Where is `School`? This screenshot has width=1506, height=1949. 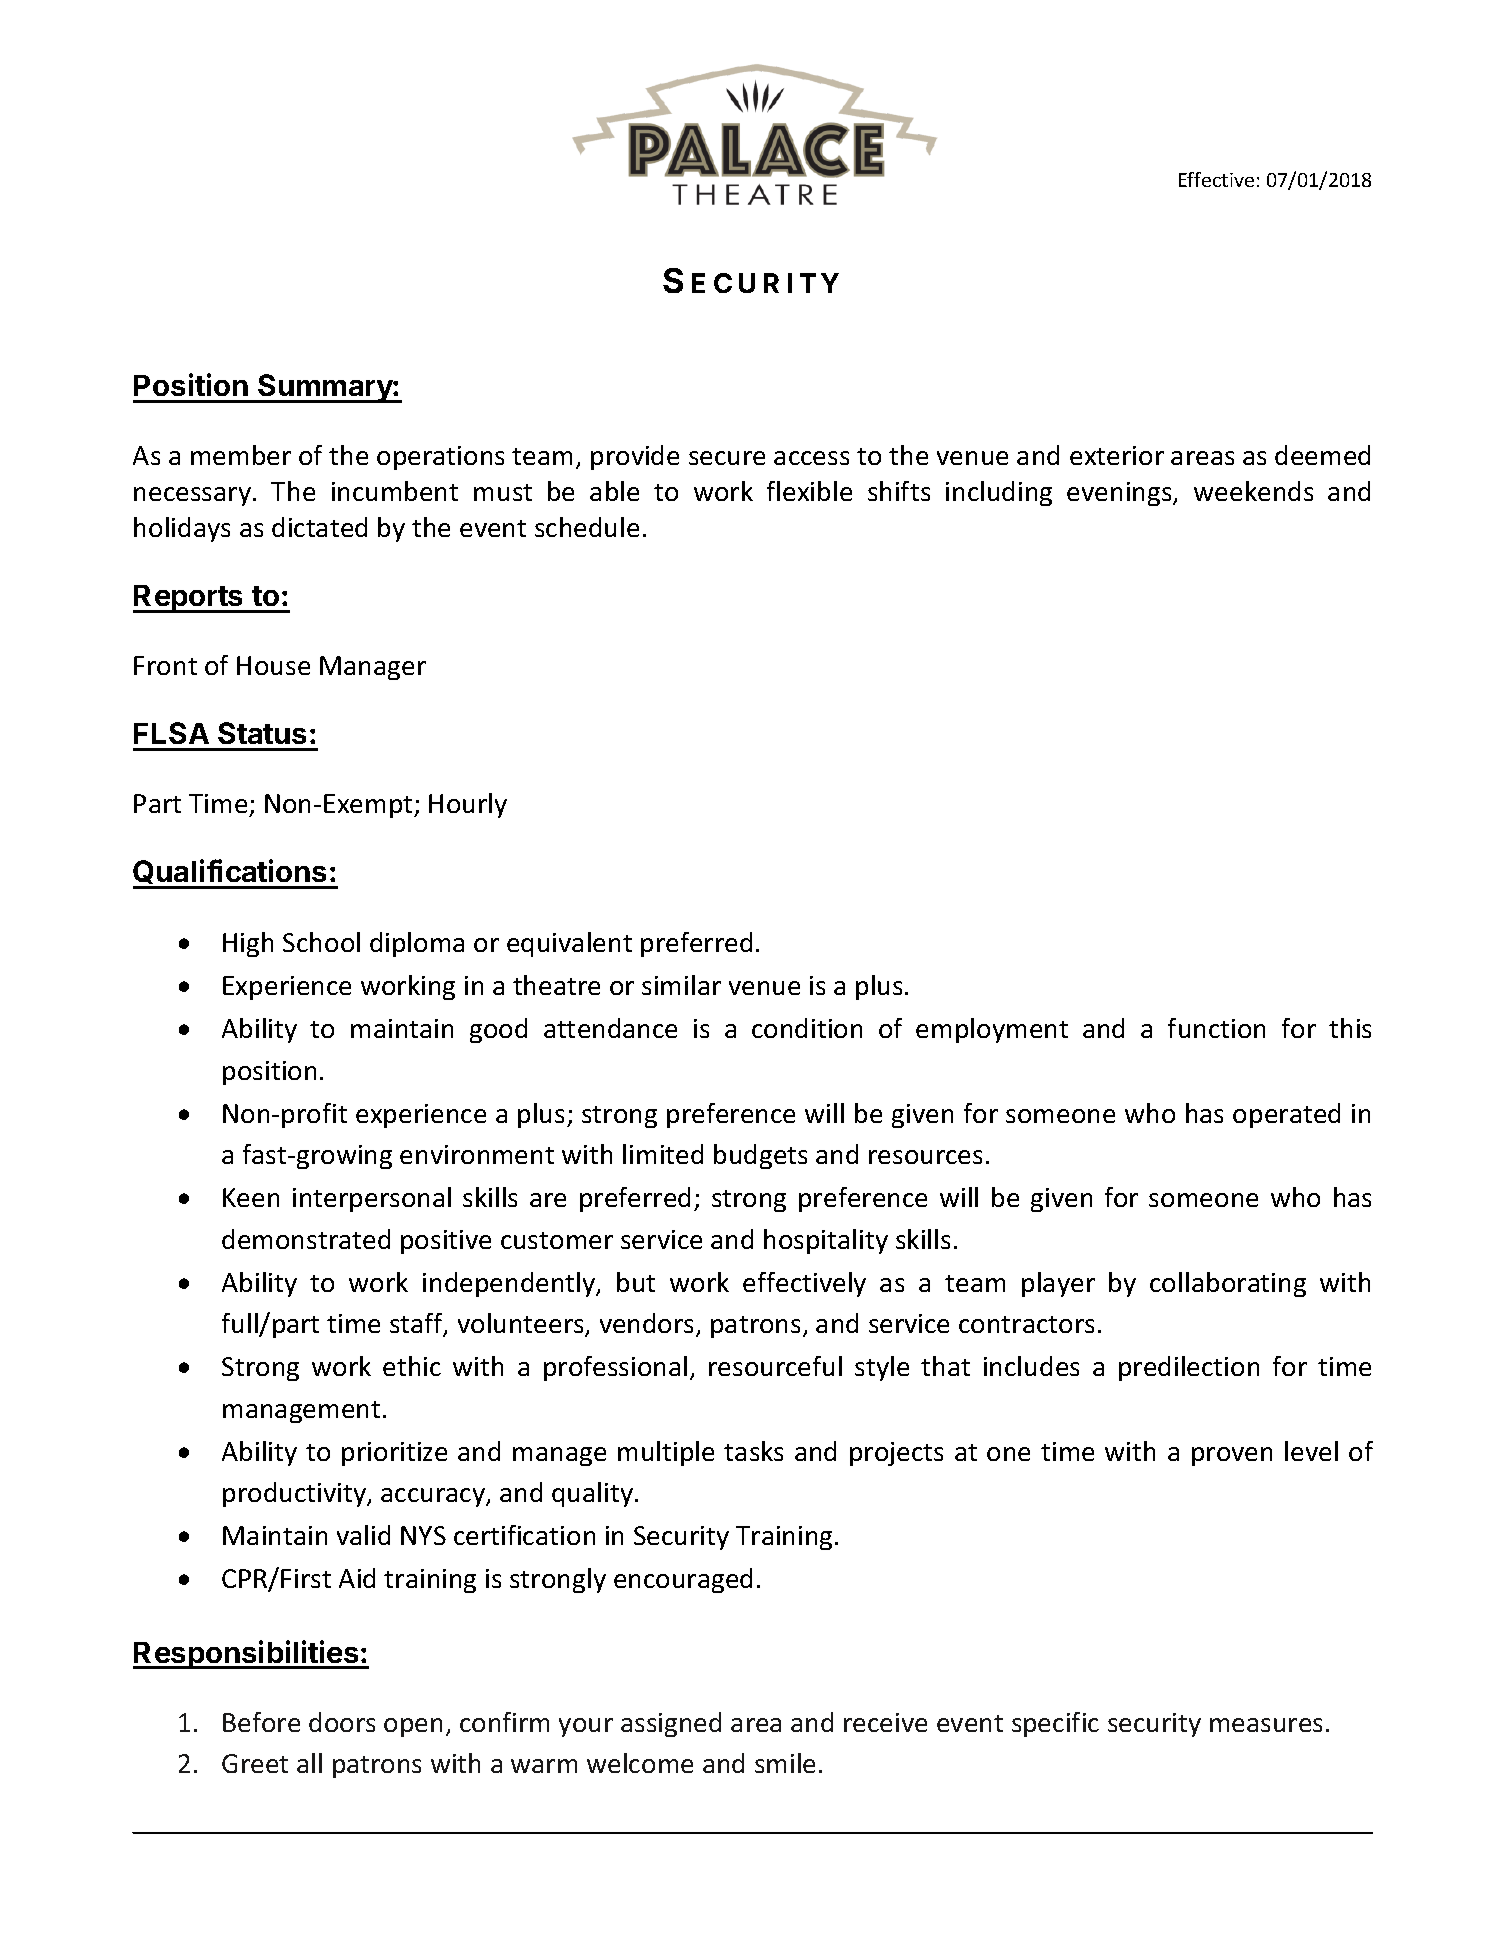
School is located at coordinates (321, 942).
